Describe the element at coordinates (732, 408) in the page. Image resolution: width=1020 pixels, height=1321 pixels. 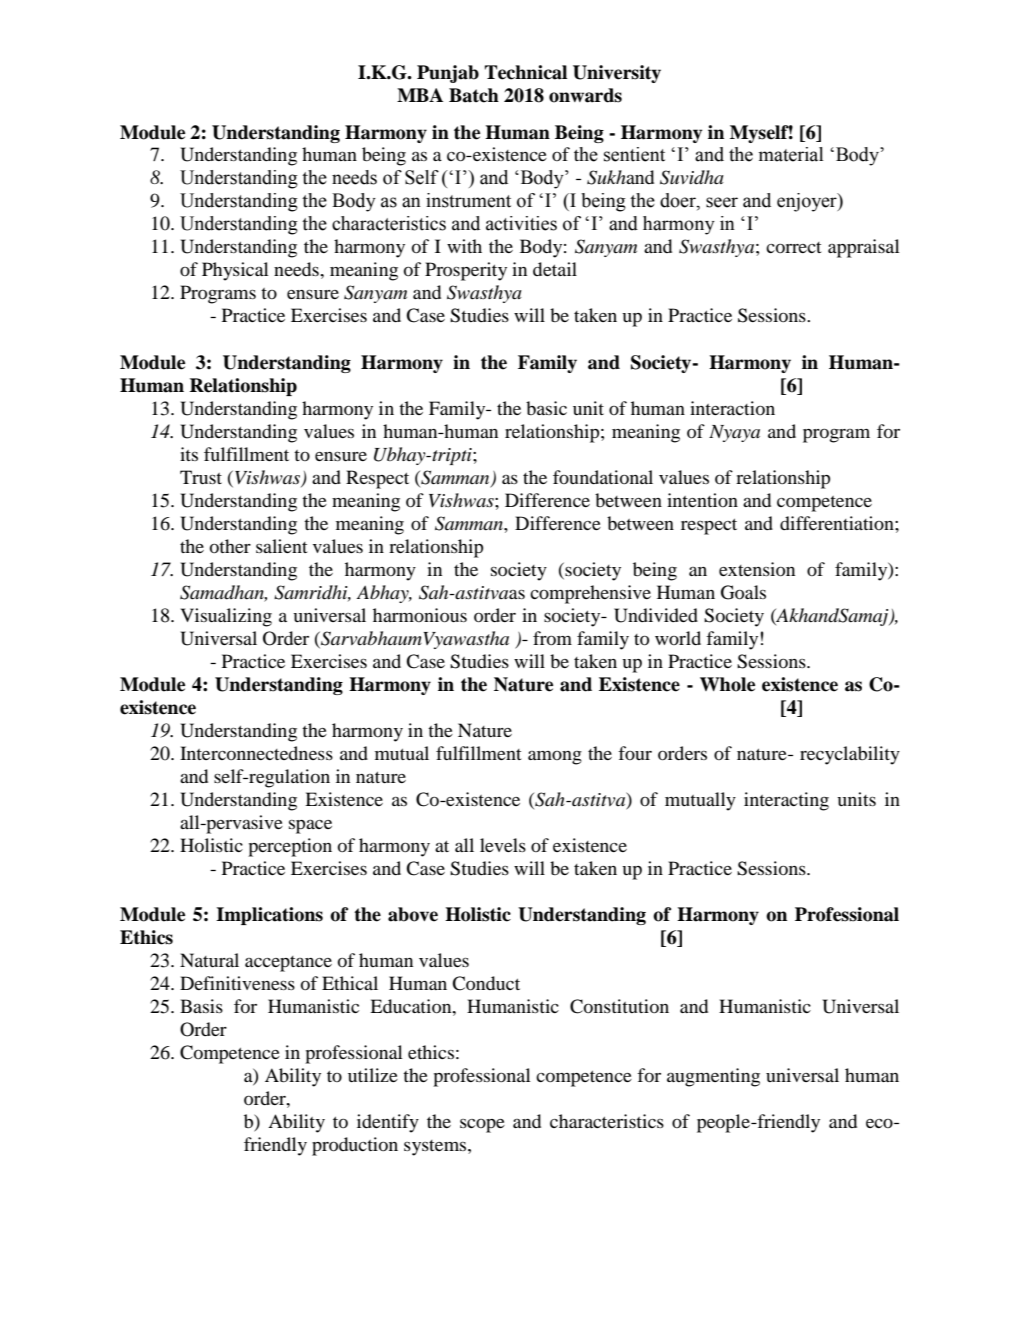
I see `interaction` at that location.
